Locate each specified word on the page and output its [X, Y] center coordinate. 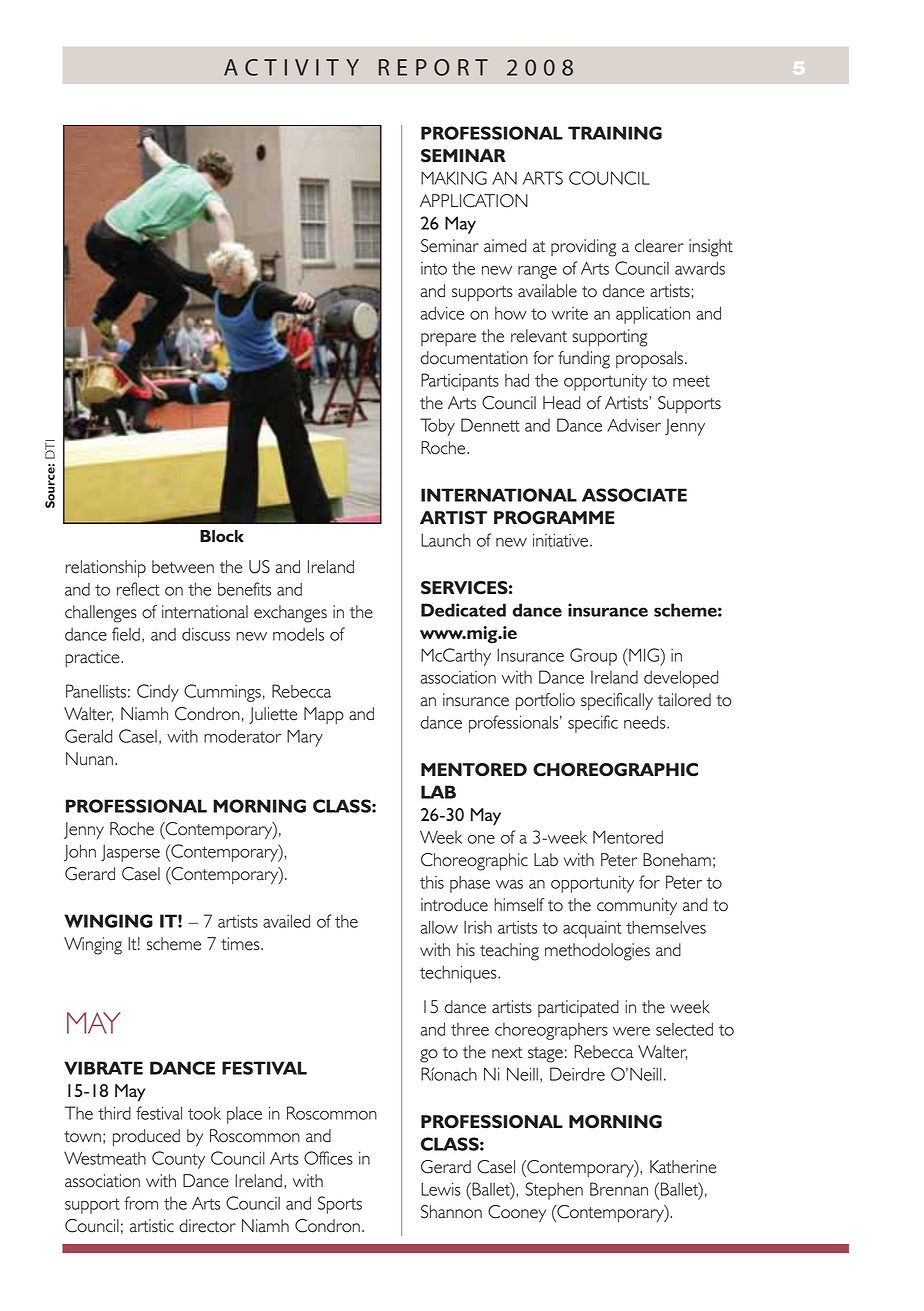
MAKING [454, 178]
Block [222, 536]
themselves [666, 927]
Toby [437, 427]
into [434, 268]
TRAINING [615, 133]
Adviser [634, 425]
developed [681, 679]
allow [439, 927]
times [241, 944]
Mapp [324, 715]
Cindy [158, 693]
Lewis [441, 1189]
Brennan [619, 1189]
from [141, 1203]
